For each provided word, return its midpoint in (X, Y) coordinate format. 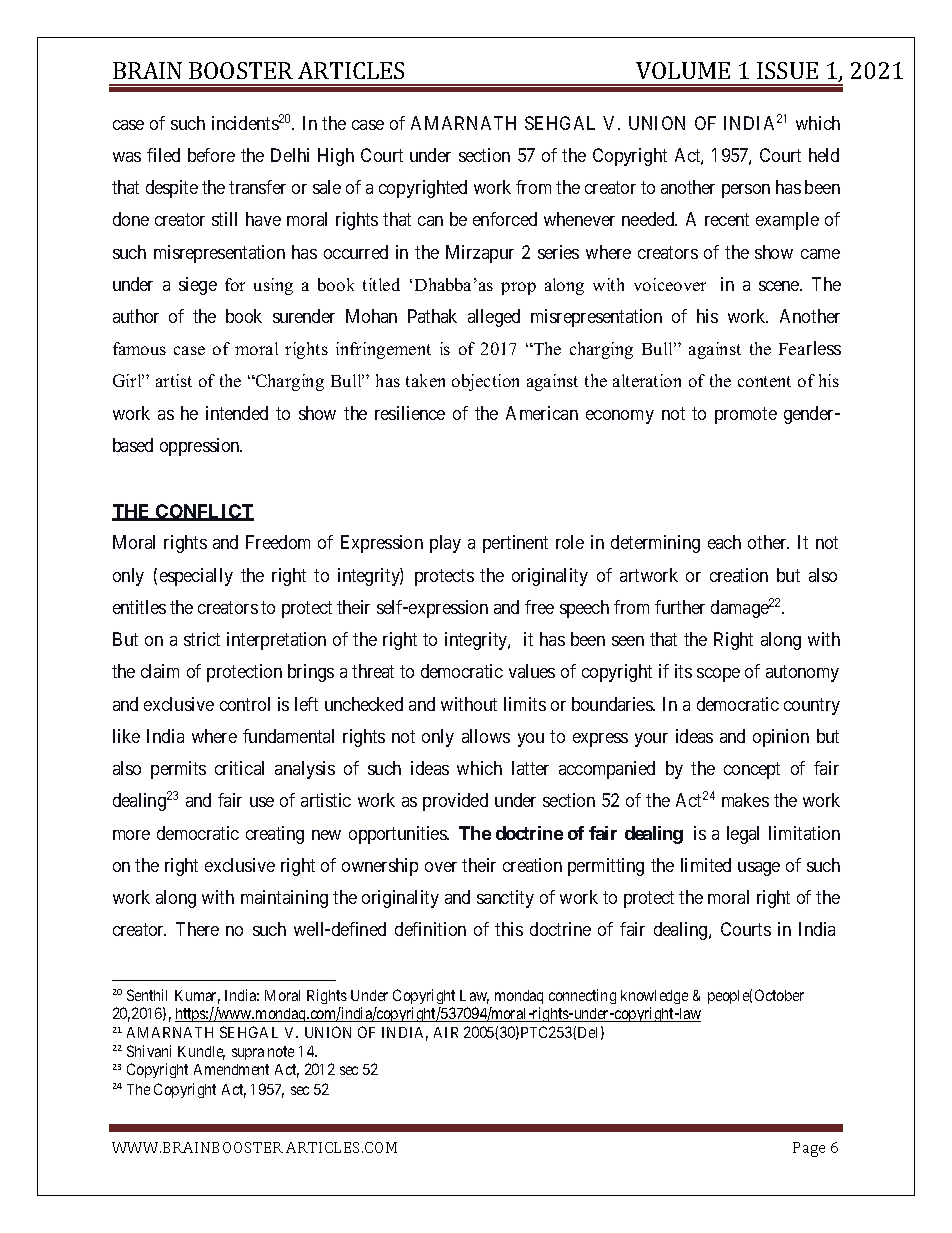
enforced (505, 219)
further (680, 607)
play (445, 544)
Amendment (231, 1069)
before (211, 155)
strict (202, 639)
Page (809, 1149)
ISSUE (787, 70)
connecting (582, 996)
